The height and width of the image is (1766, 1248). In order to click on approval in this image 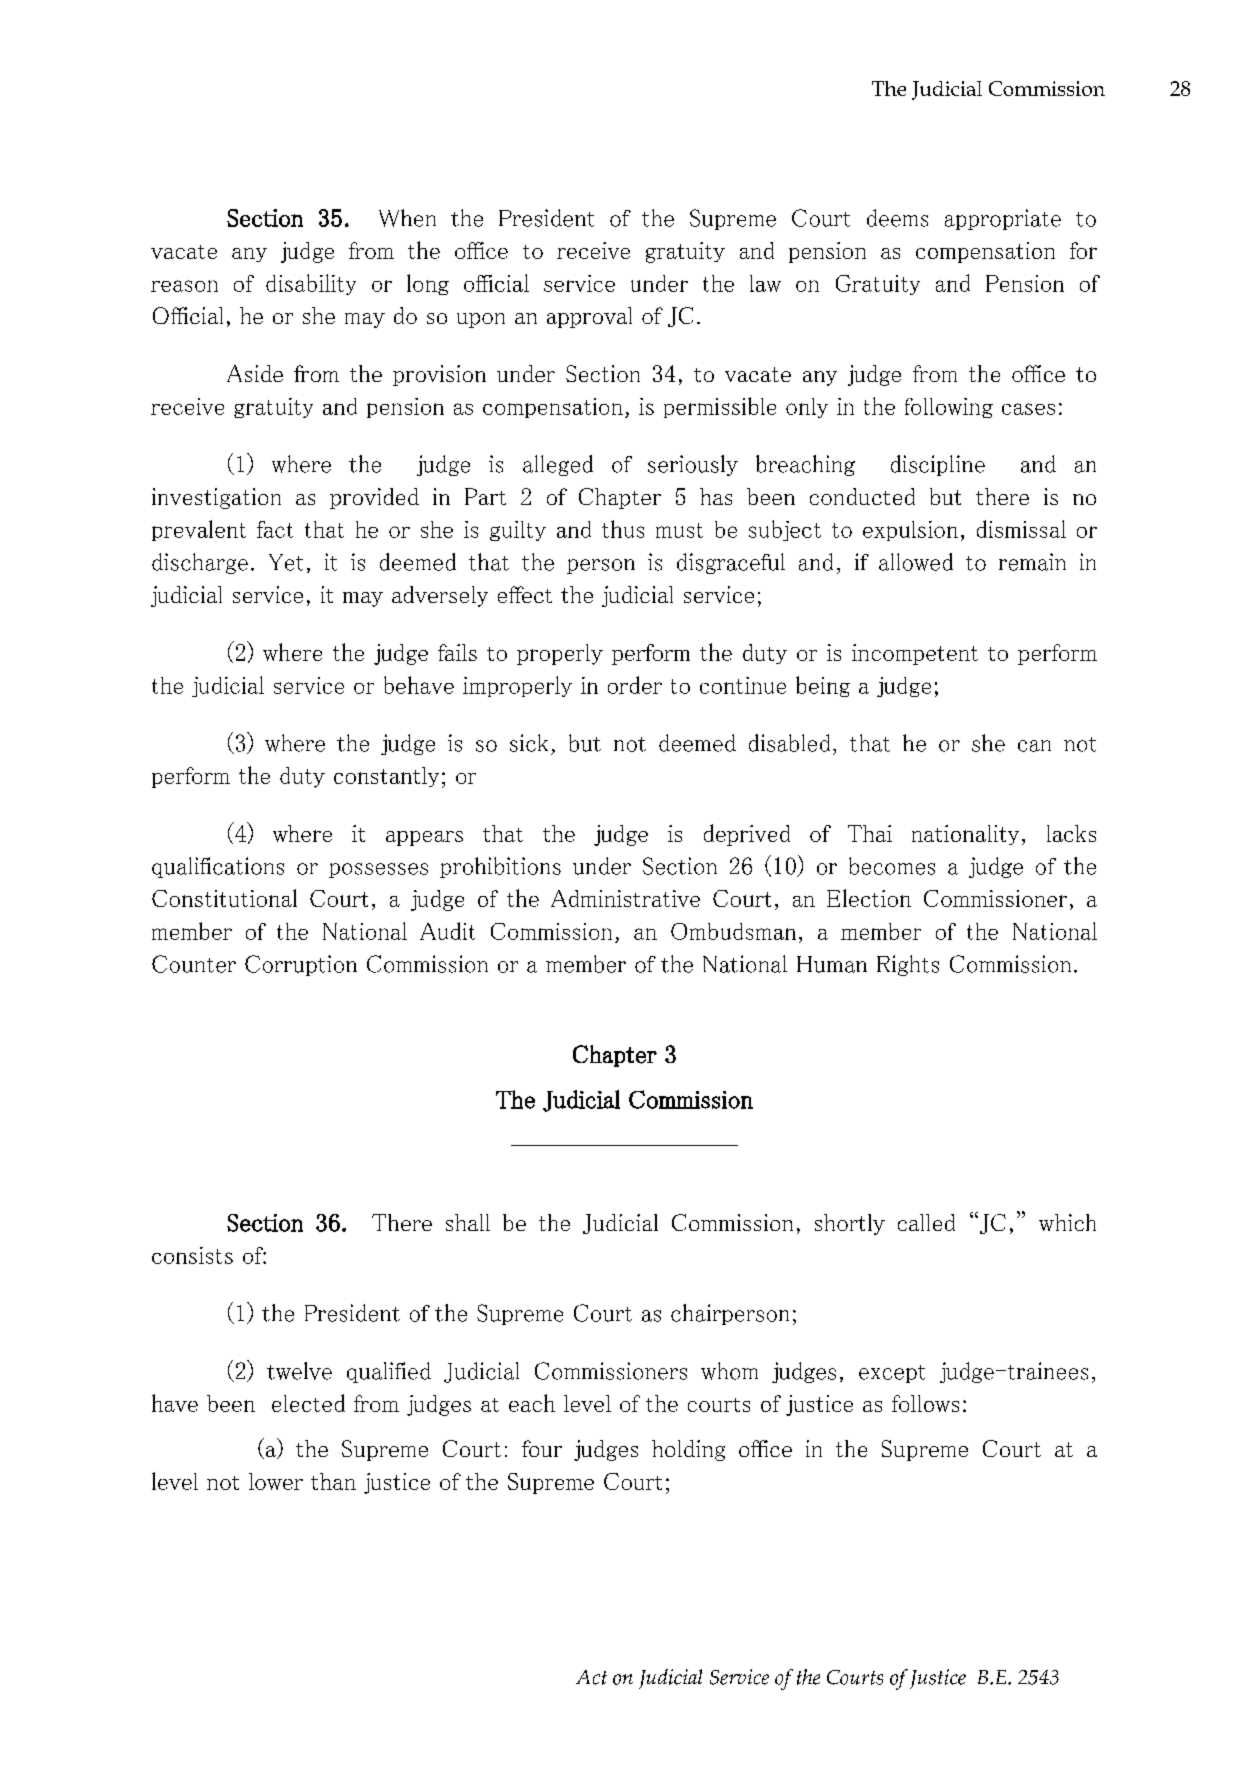, I will do `click(589, 317)`.
